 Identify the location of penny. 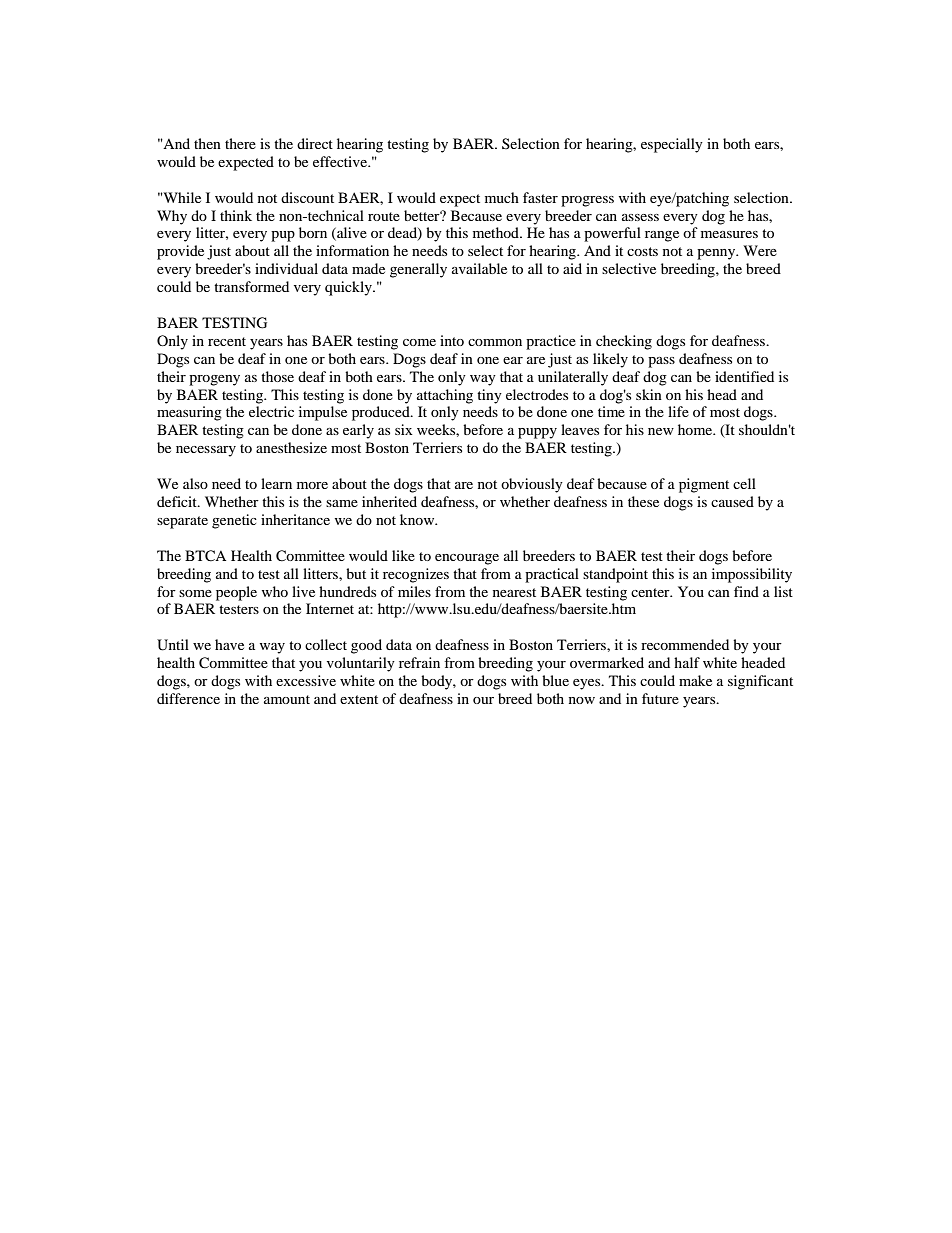
(717, 254).
